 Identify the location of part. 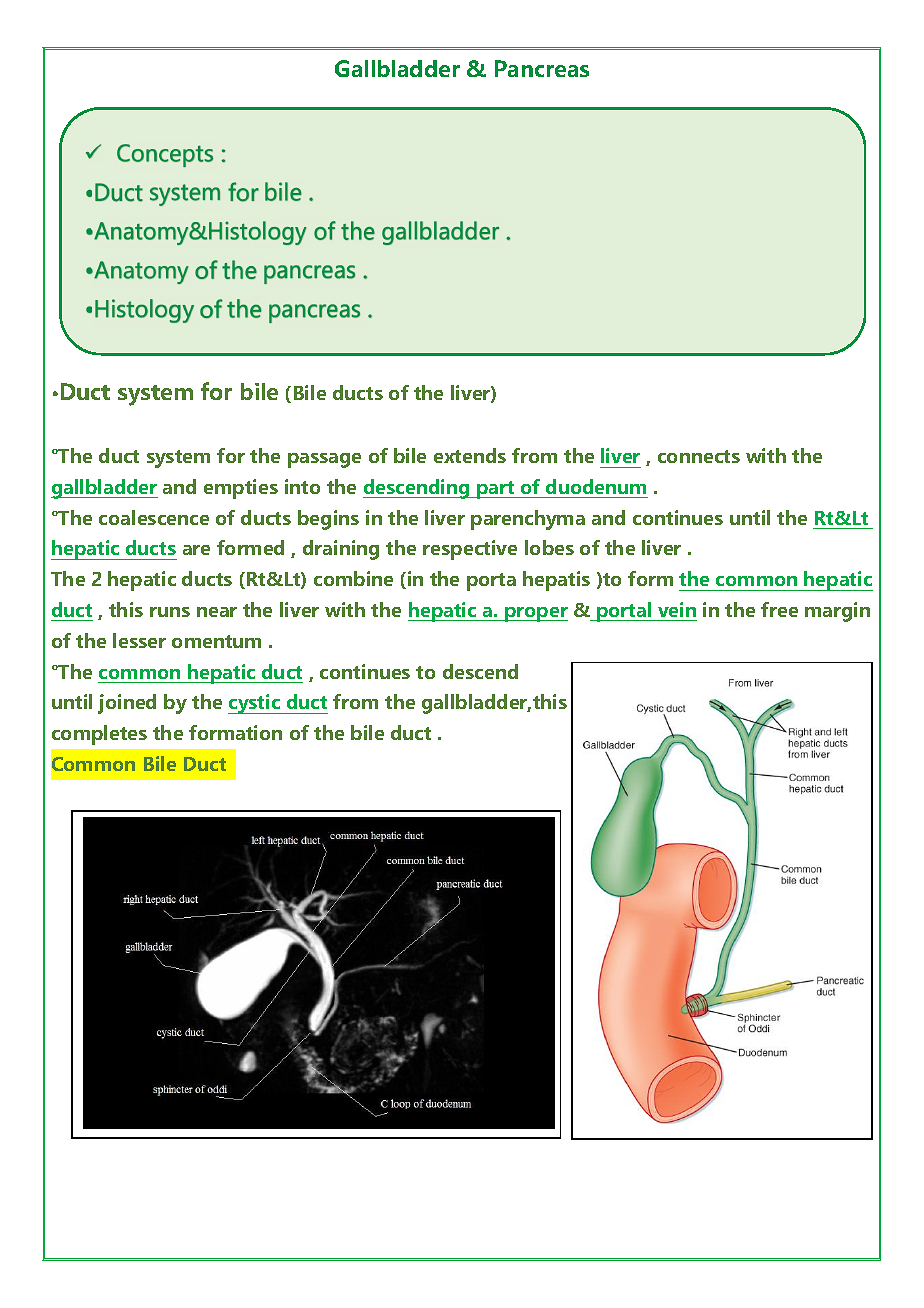
(496, 490).
